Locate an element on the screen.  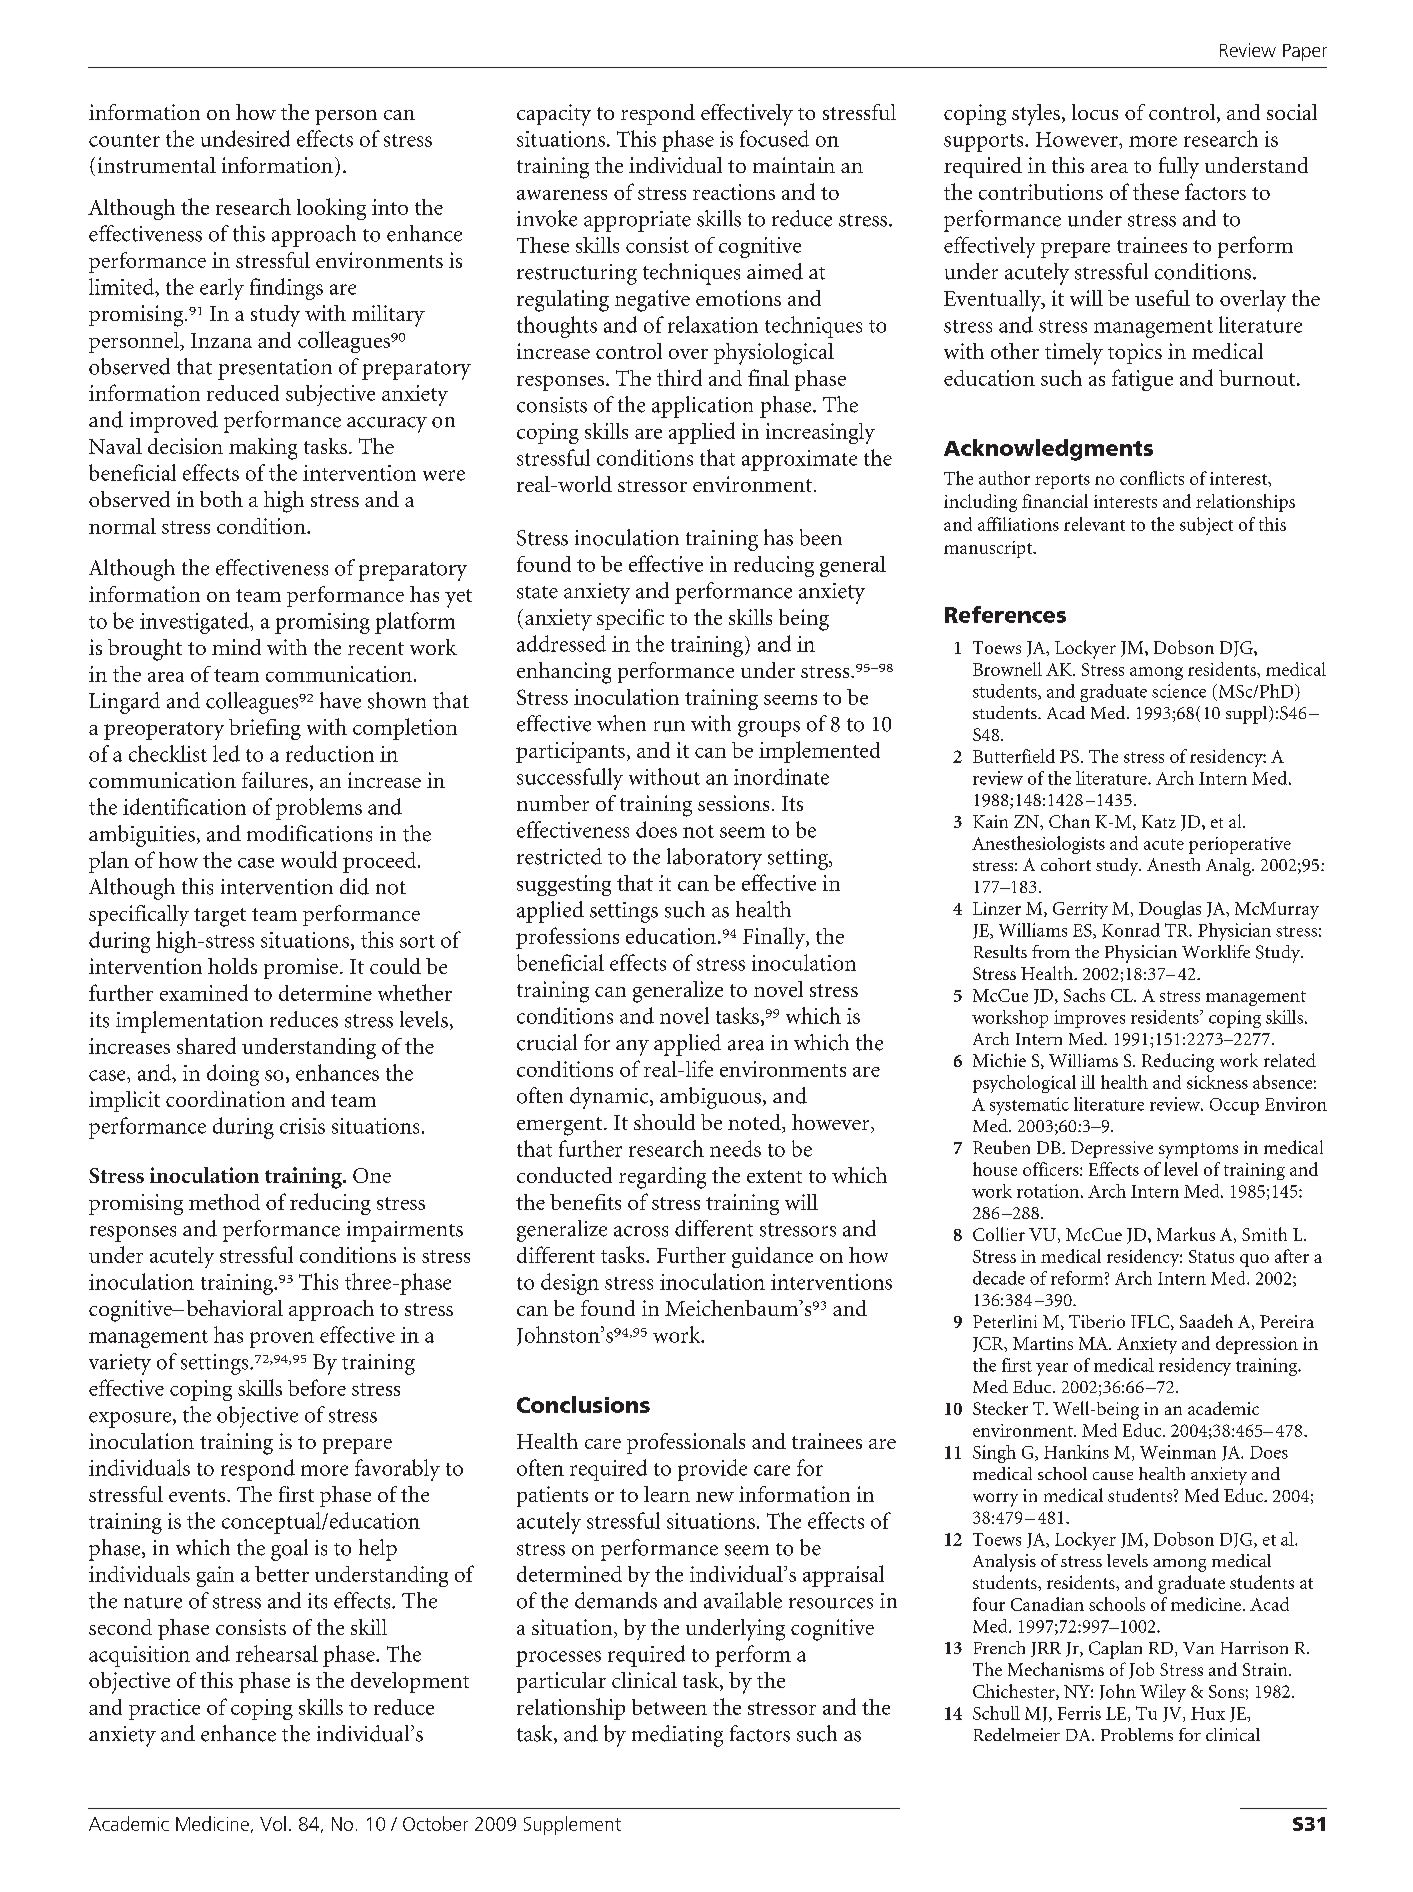
regarding is located at coordinates (662, 1178).
